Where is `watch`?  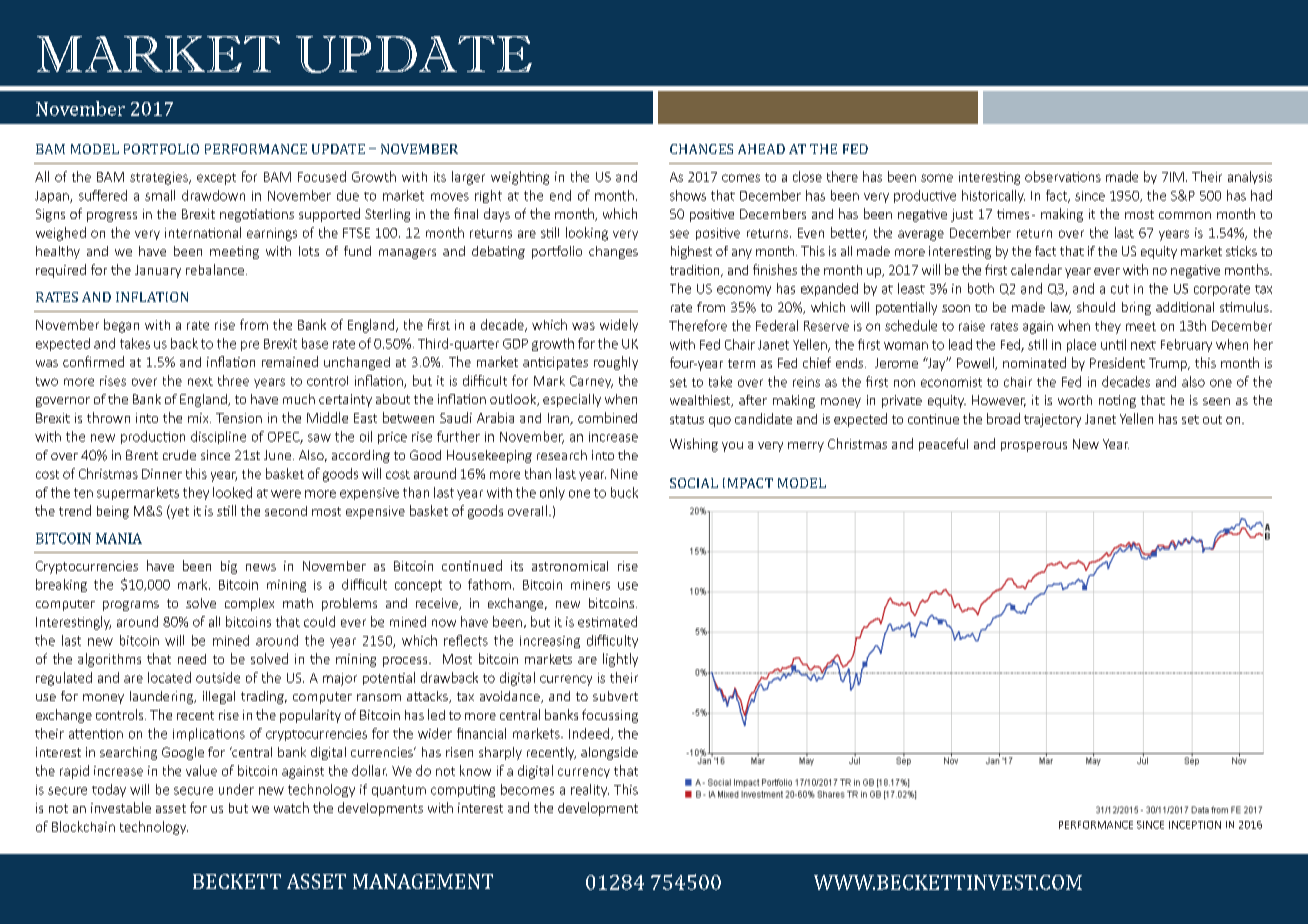 watch is located at coordinates (291, 807).
